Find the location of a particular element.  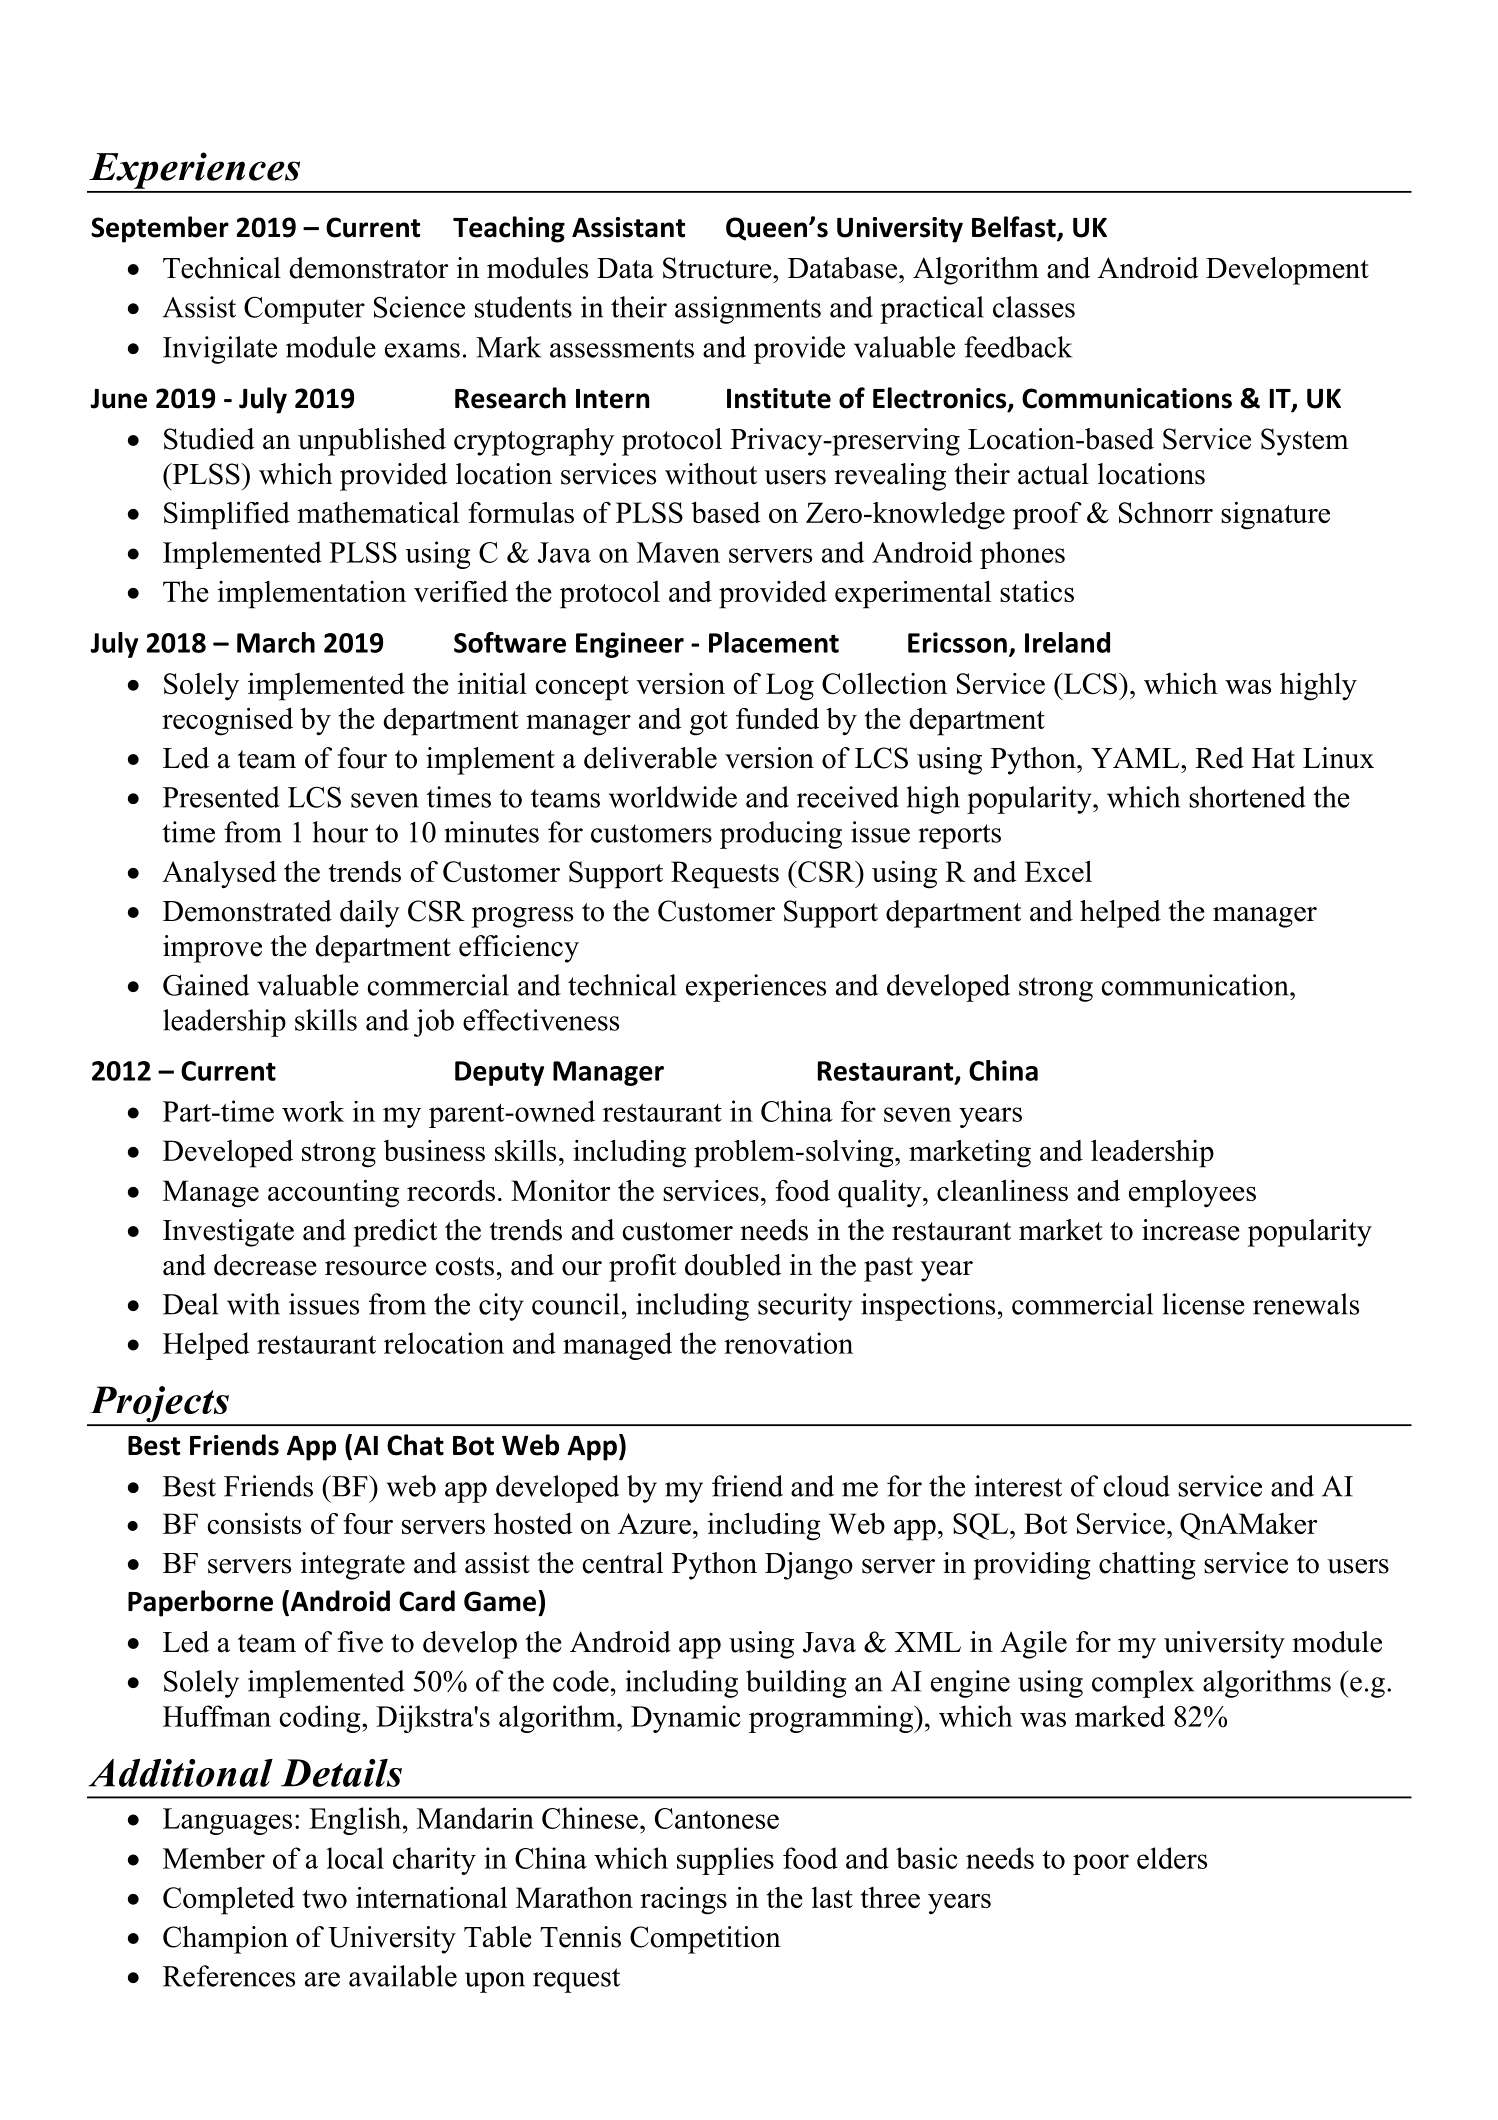

Computer is located at coordinates (304, 310).
